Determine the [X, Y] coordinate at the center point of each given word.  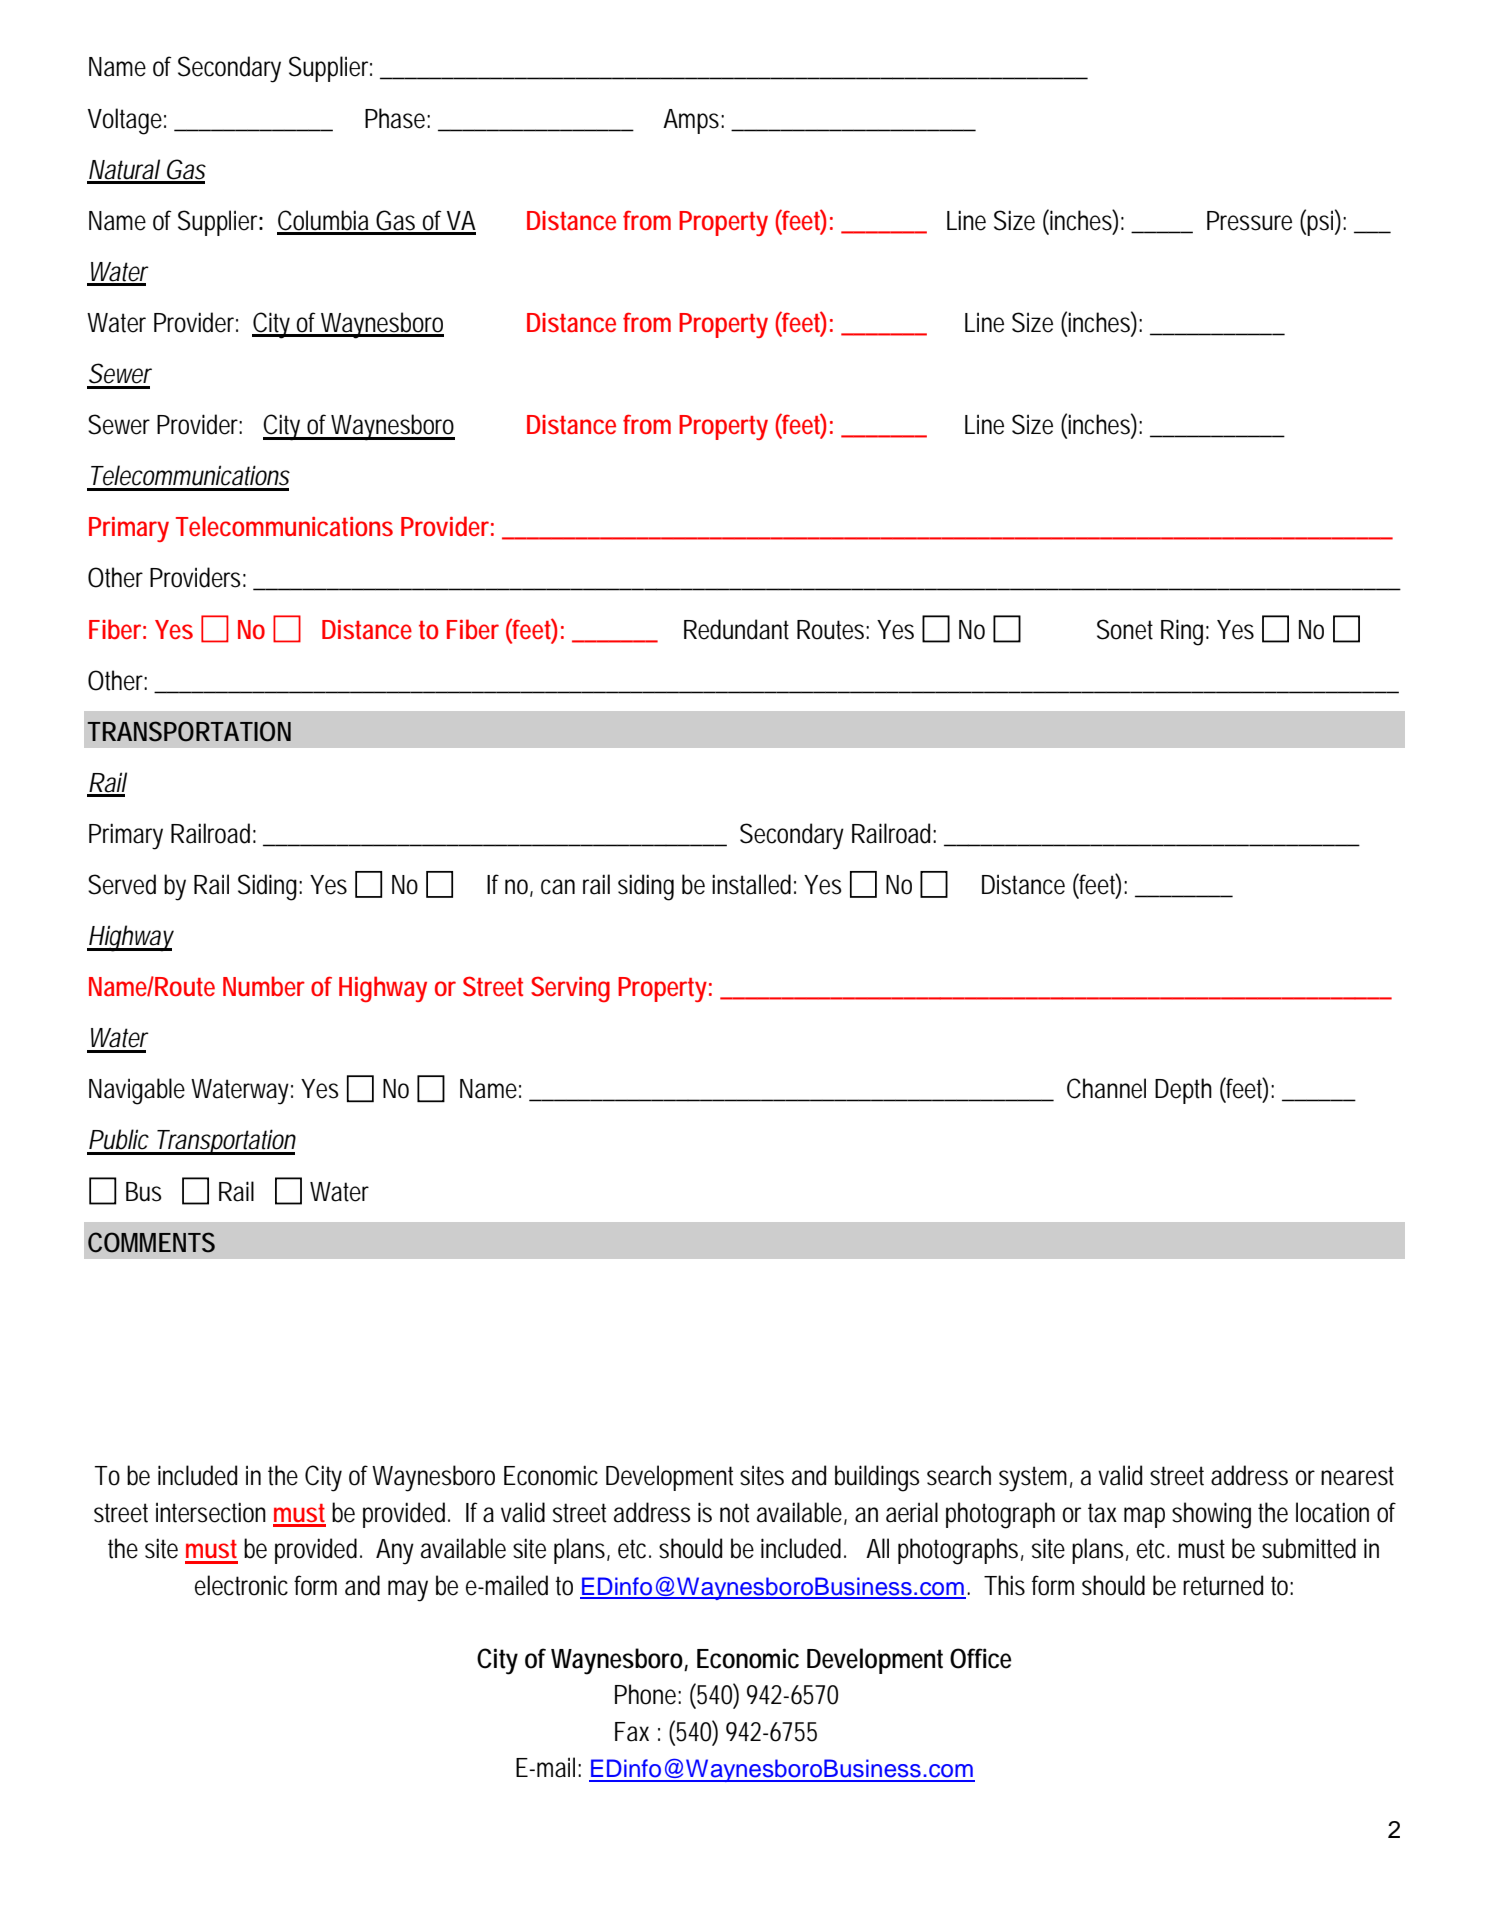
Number [264, 986]
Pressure [1249, 221]
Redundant [736, 629]
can [558, 887]
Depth [1183, 1091]
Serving [570, 989]
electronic [241, 1585]
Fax [632, 1732]
